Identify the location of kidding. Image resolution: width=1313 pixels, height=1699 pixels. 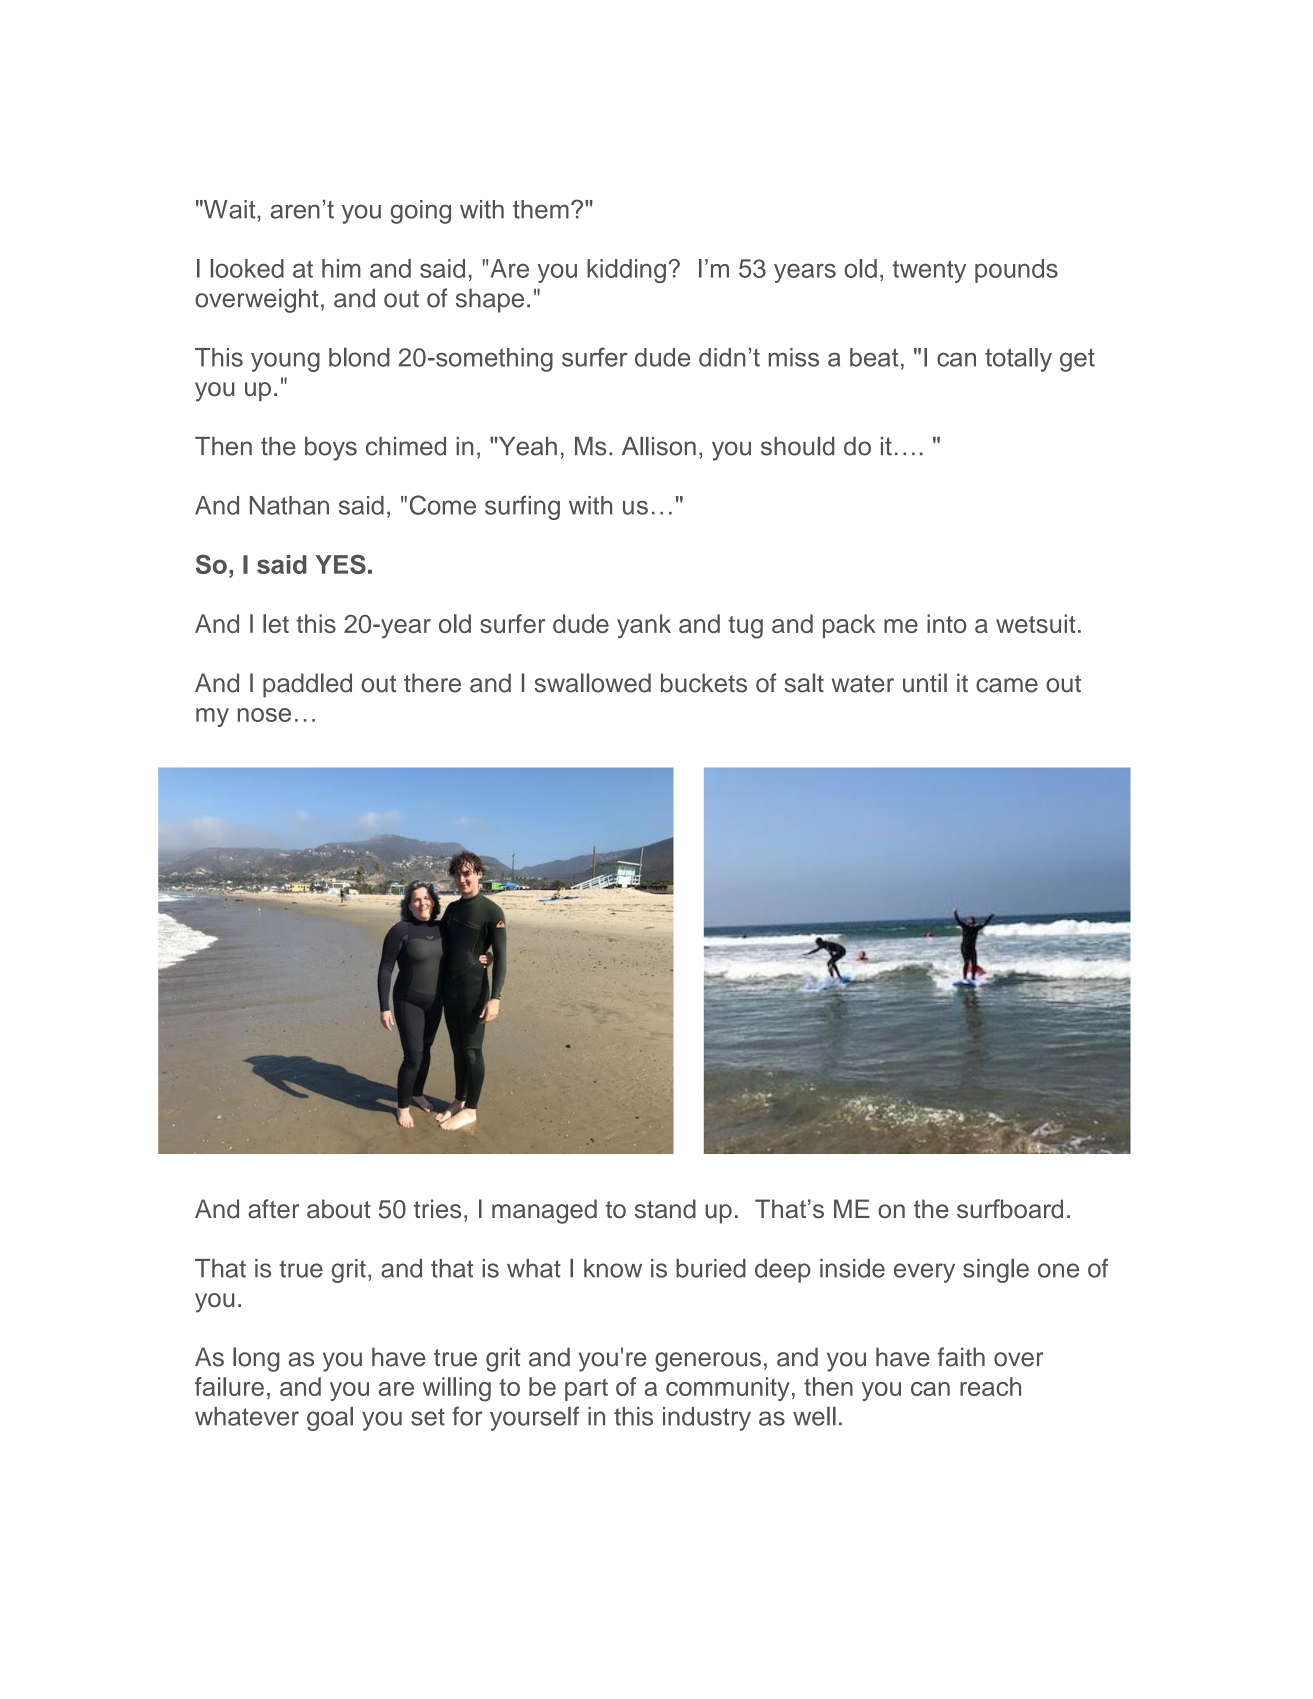
(626, 271).
